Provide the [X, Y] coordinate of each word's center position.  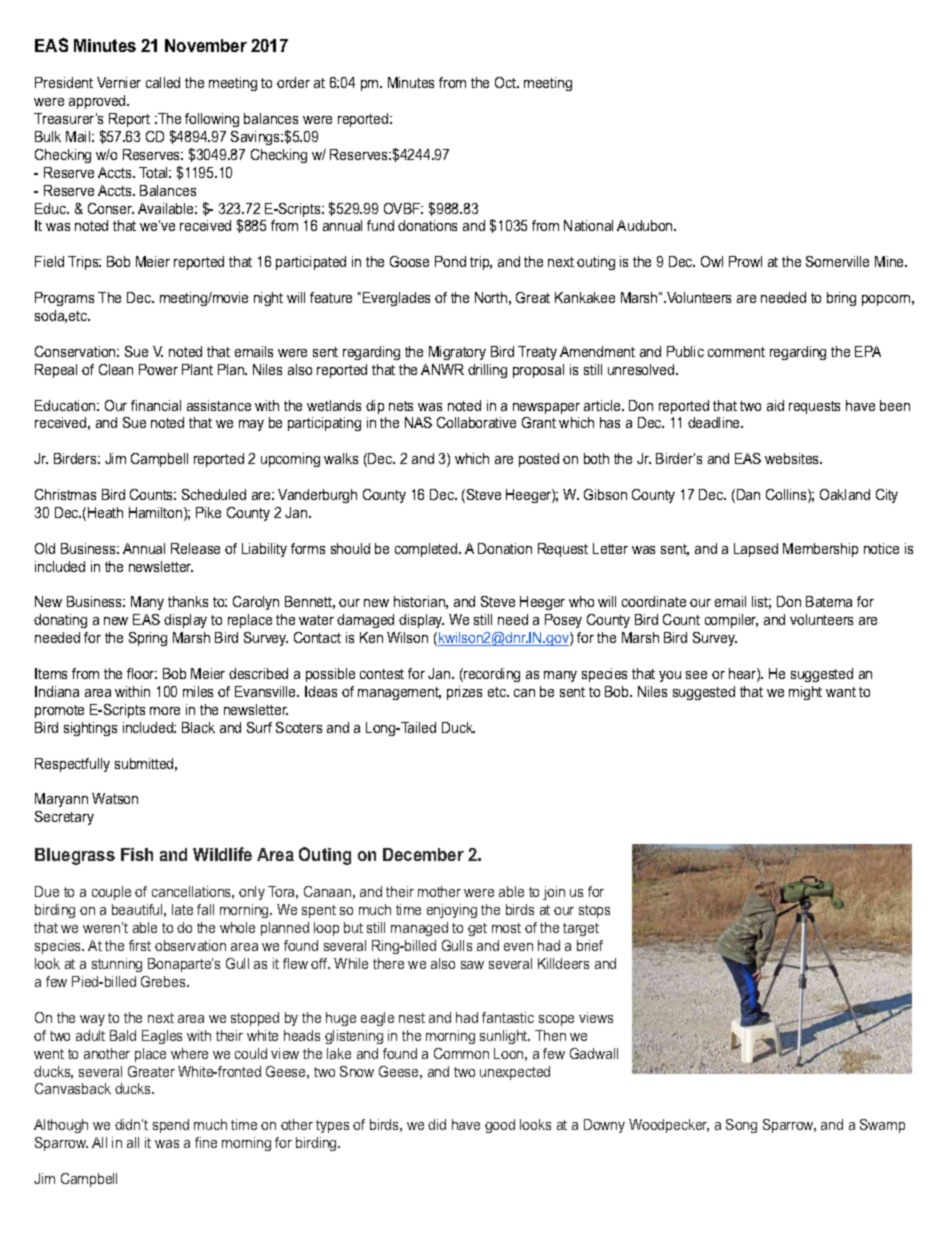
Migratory [457, 353]
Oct [507, 82]
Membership [820, 550]
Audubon [646, 225]
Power [158, 369]
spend [171, 1126]
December [423, 854]
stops [594, 911]
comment [736, 352]
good [500, 1126]
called [163, 82]
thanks [188, 601]
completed [427, 550]
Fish [137, 854]
